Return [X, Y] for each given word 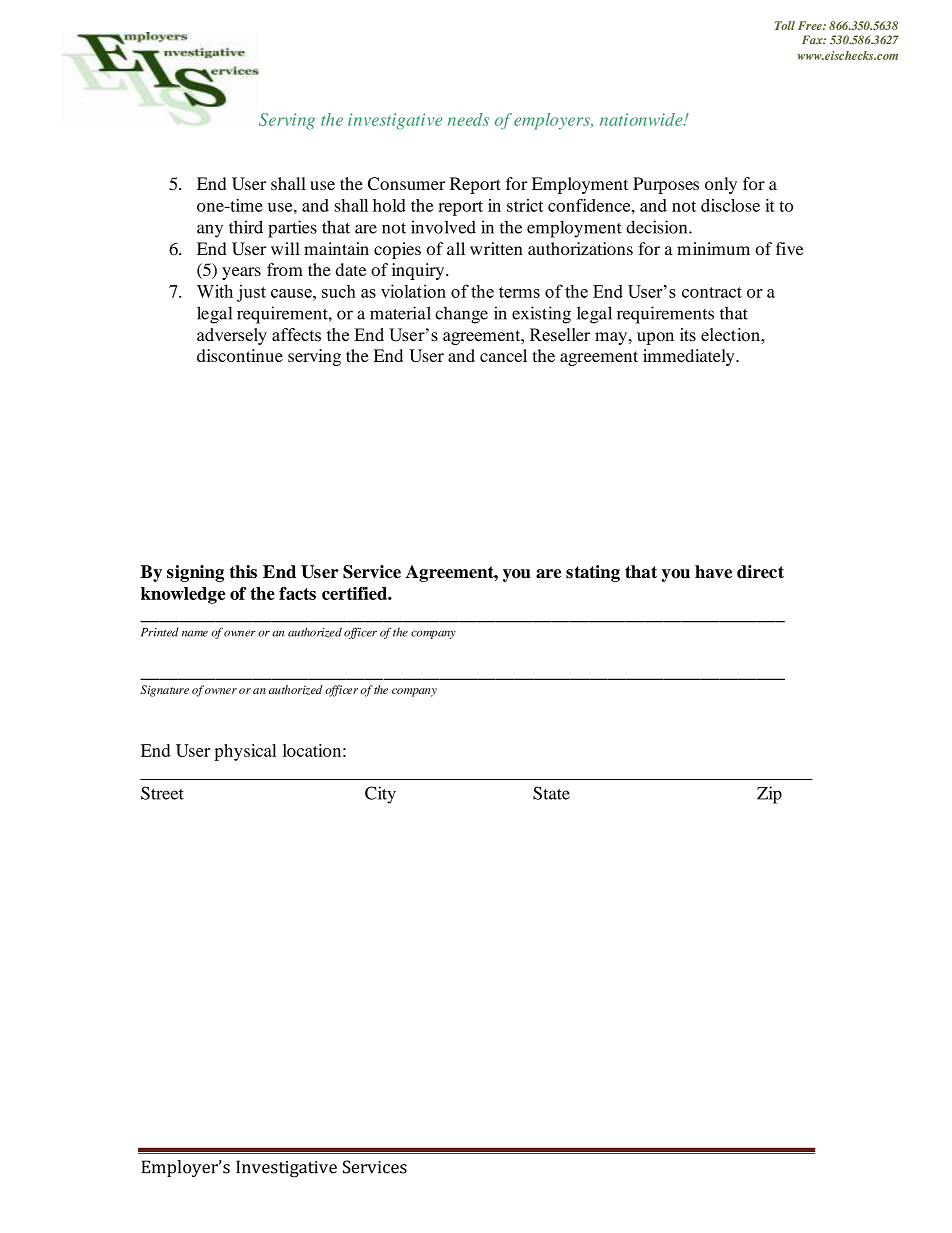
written [496, 248]
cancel [503, 355]
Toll [785, 25]
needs [468, 119]
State [551, 793]
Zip [769, 795]
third [246, 227]
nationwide [642, 119]
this [243, 572]
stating [593, 573]
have [713, 572]
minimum [713, 248]
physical [245, 752]
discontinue [240, 355]
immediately [690, 357]
